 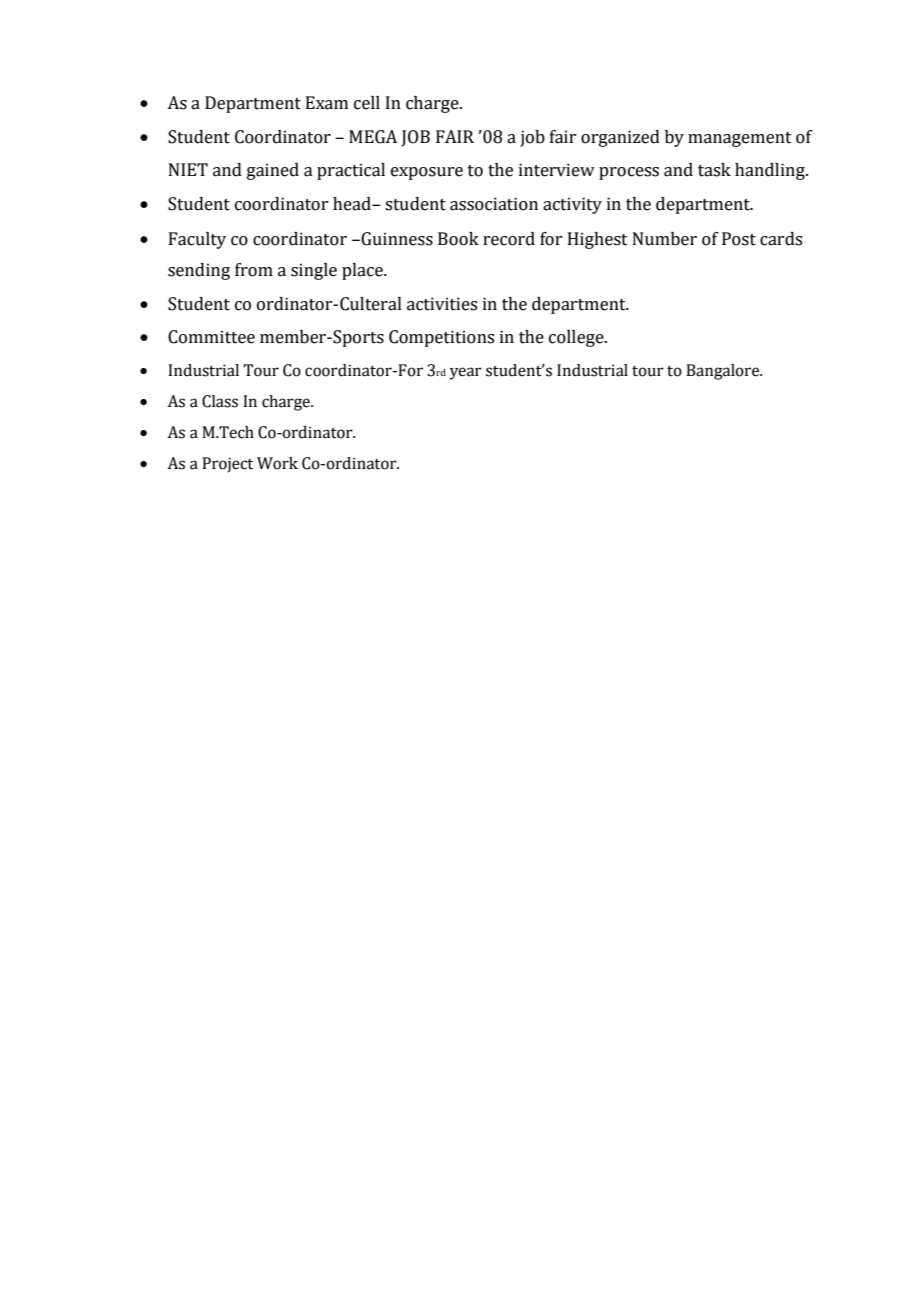 What do you see at coordinates (327, 103) in the document?
I see `Exam` at bounding box center [327, 103].
